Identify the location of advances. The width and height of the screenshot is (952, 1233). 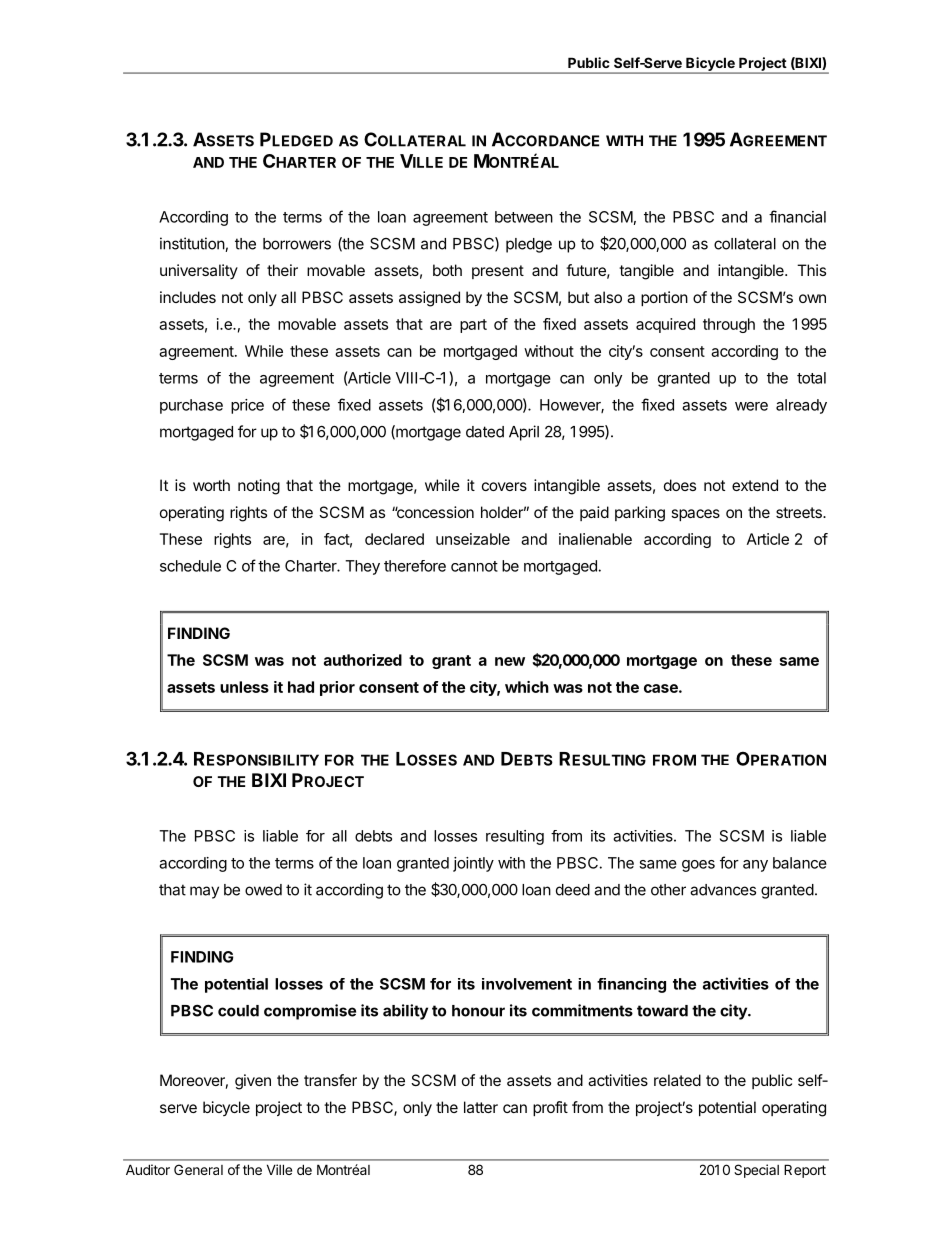
(723, 890).
